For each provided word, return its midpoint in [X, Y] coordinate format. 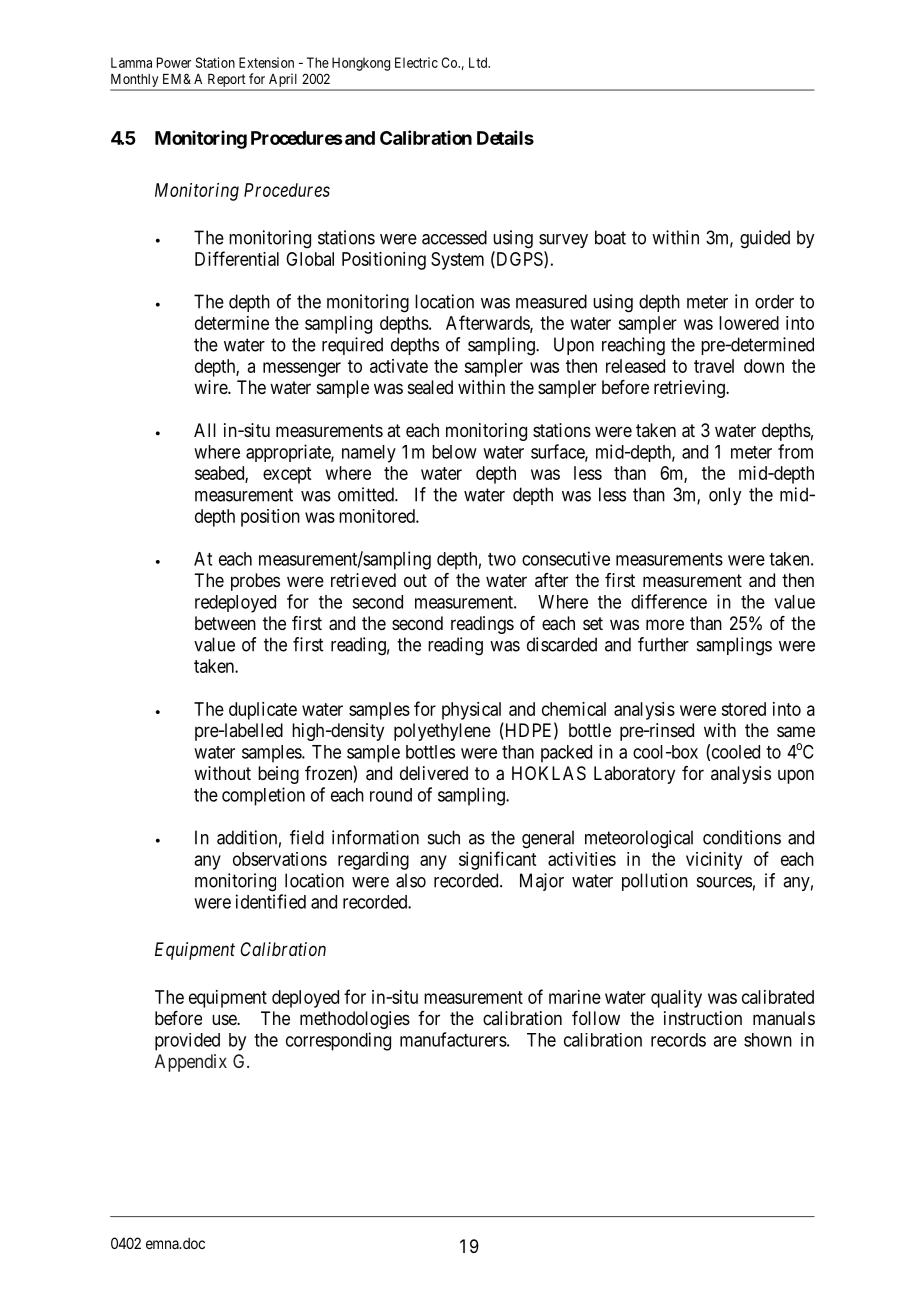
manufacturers [453, 1039]
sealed [430, 387]
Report [226, 80]
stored [743, 709]
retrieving [690, 389]
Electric [416, 62]
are [725, 1041]
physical [471, 711]
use [225, 1019]
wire [211, 387]
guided [765, 239]
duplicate [263, 711]
